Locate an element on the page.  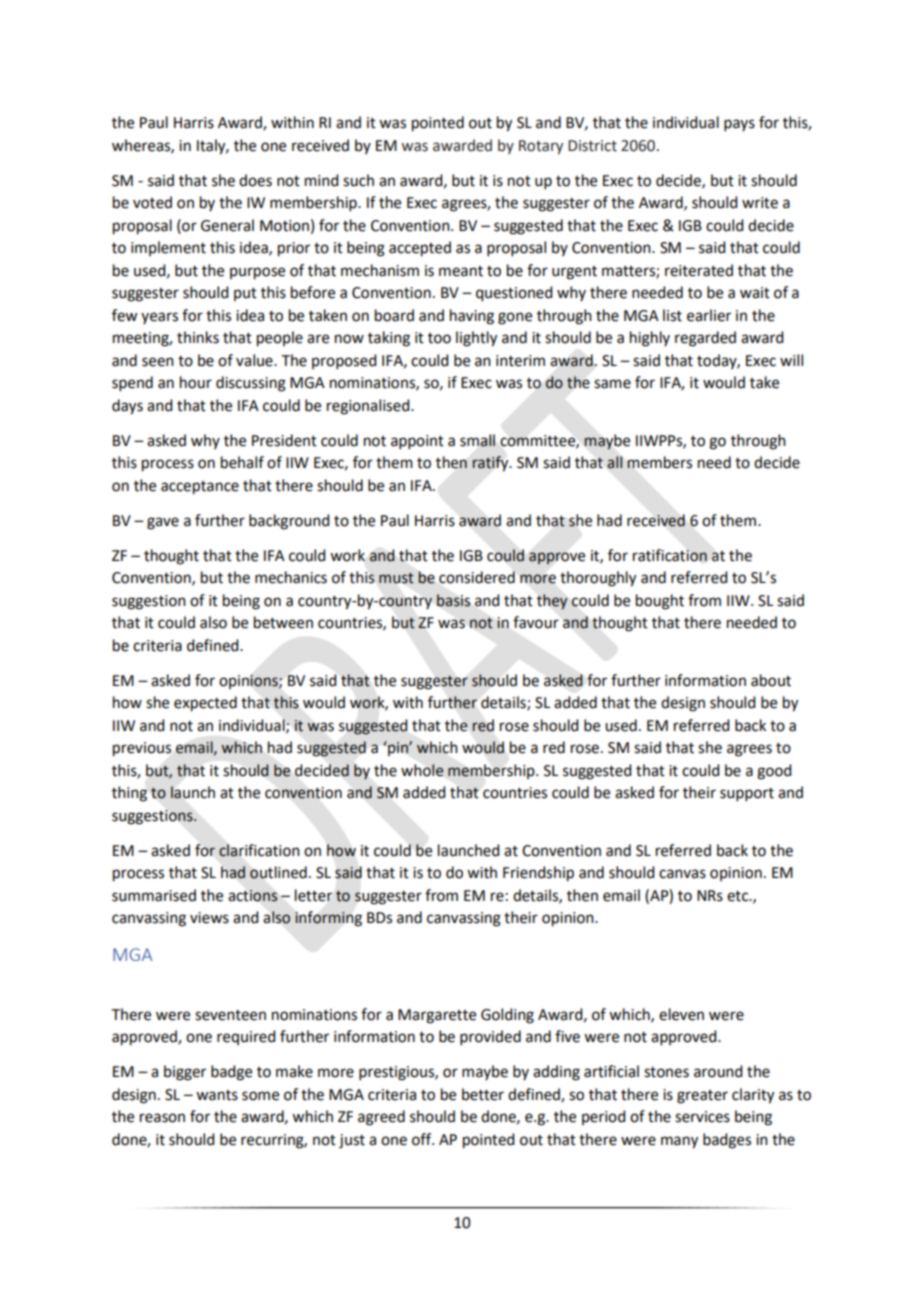
does is located at coordinates (255, 180).
